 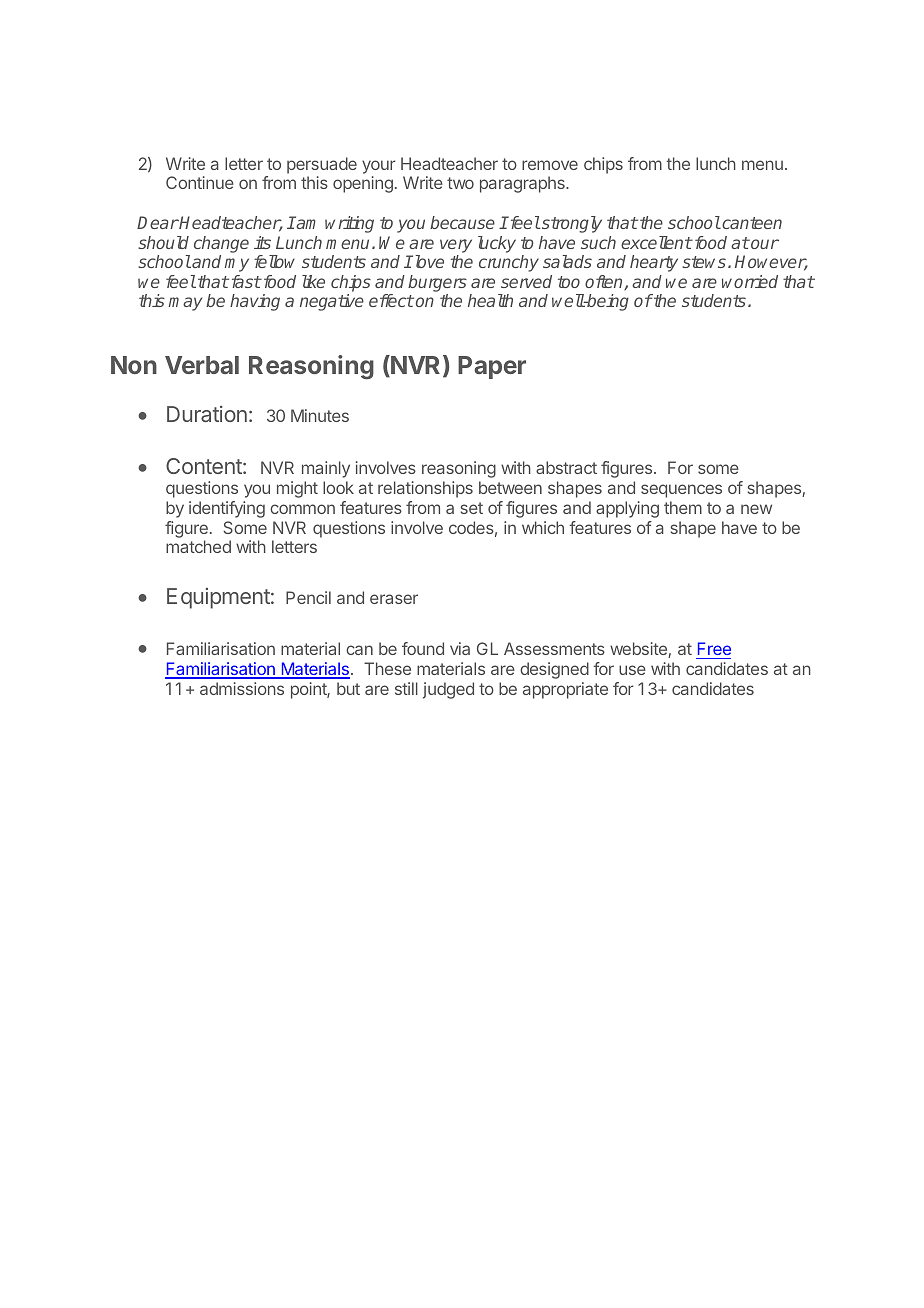 What do you see at coordinates (683, 507) in the document?
I see `them` at bounding box center [683, 507].
